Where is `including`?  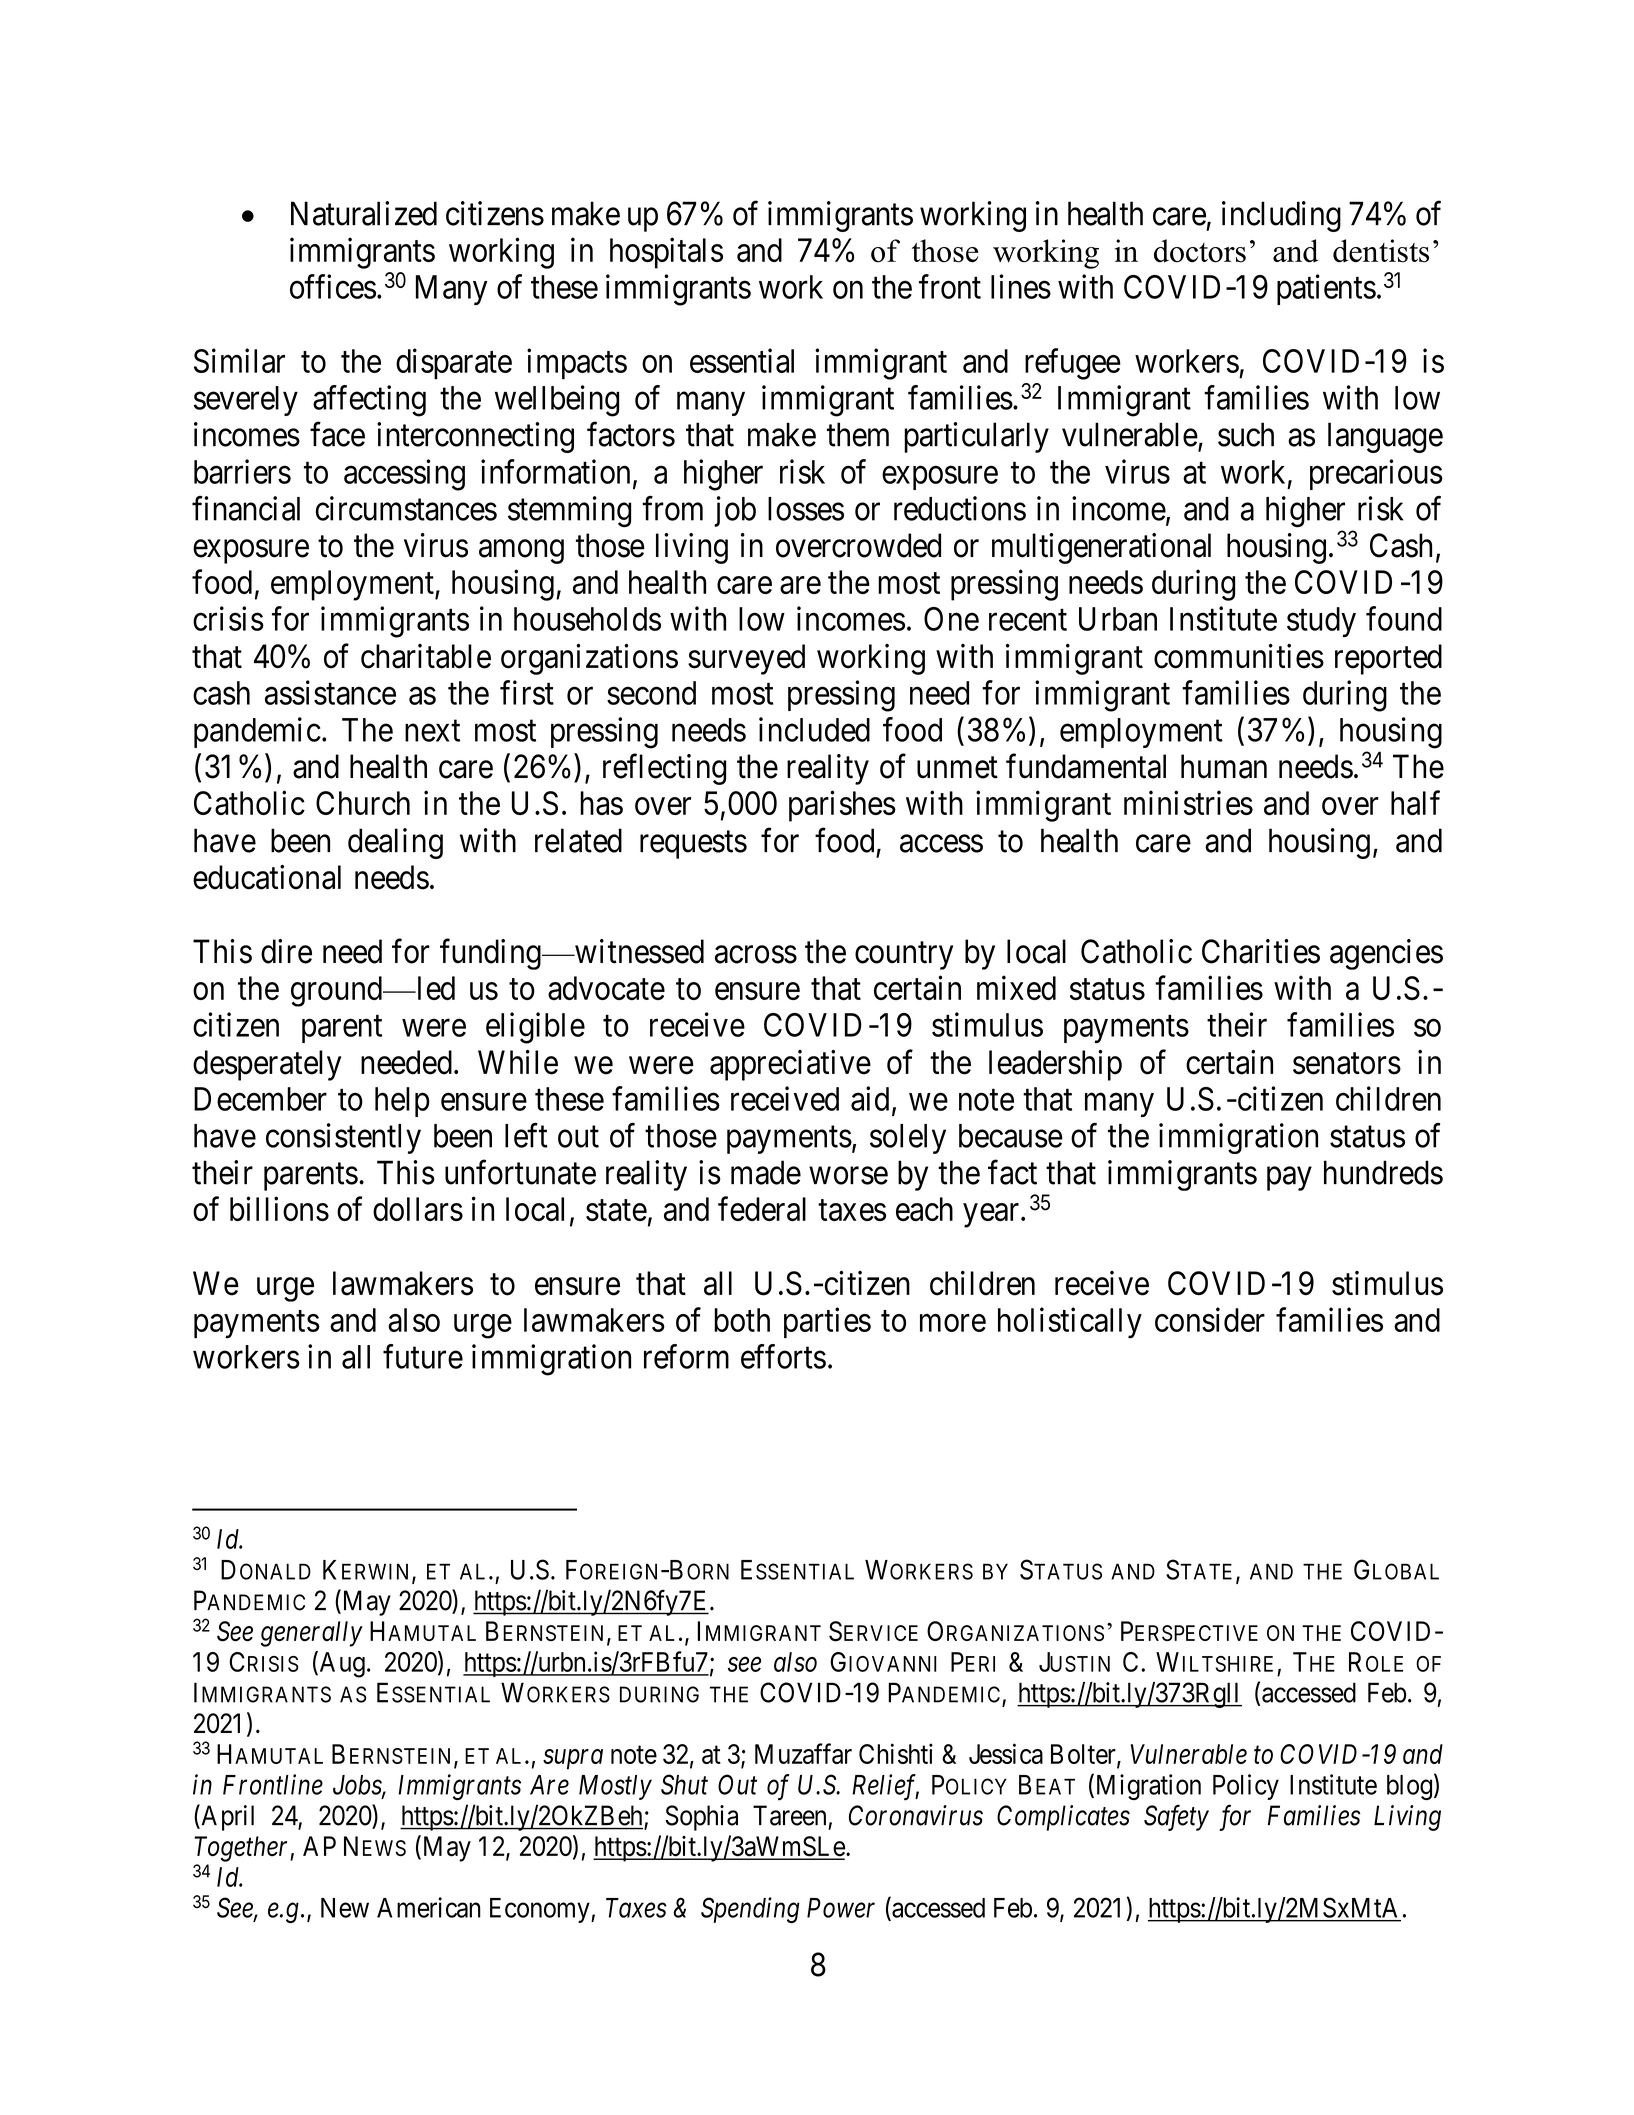 including is located at coordinates (1281, 216).
